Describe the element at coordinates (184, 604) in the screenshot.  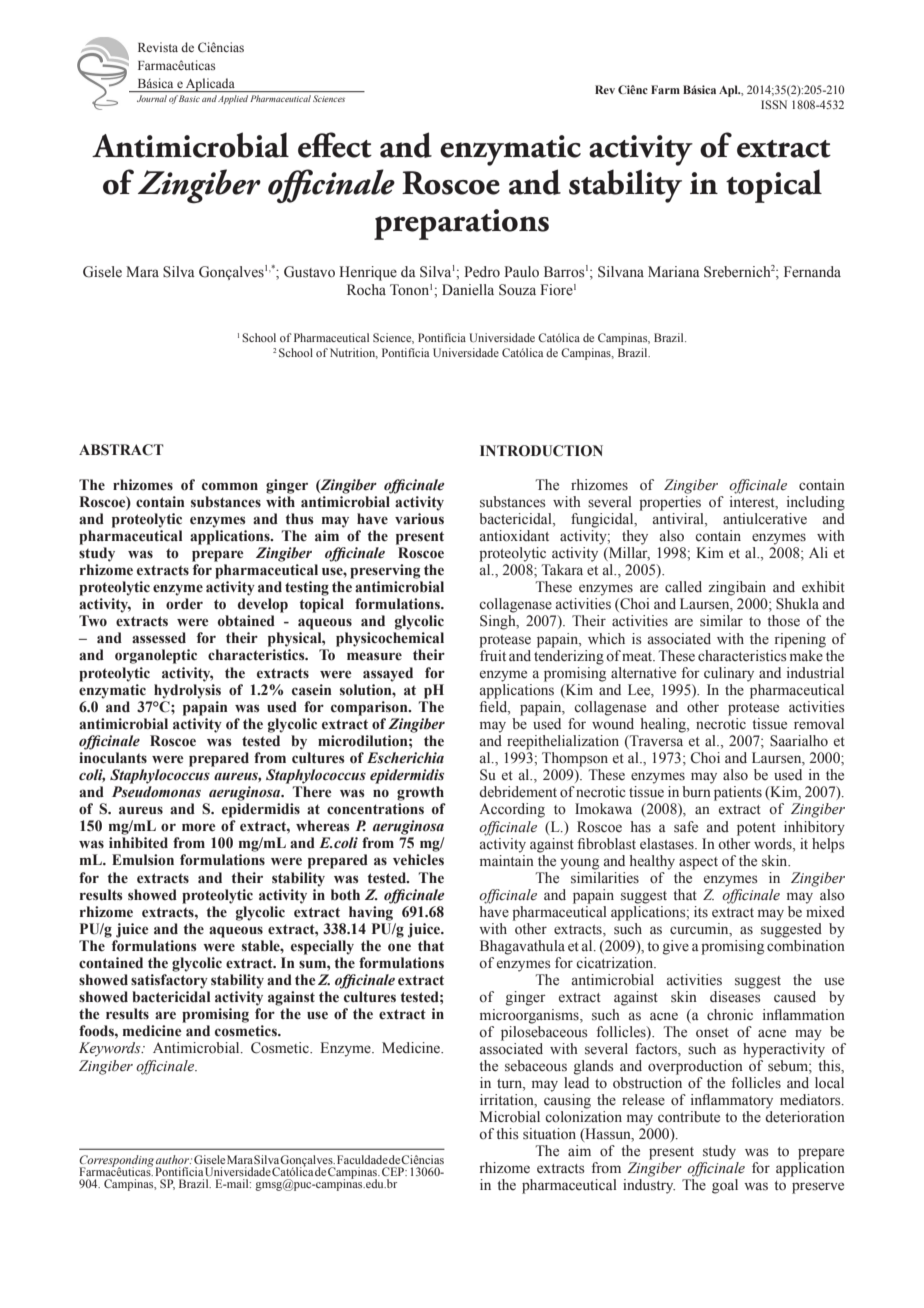
I see `order` at that location.
